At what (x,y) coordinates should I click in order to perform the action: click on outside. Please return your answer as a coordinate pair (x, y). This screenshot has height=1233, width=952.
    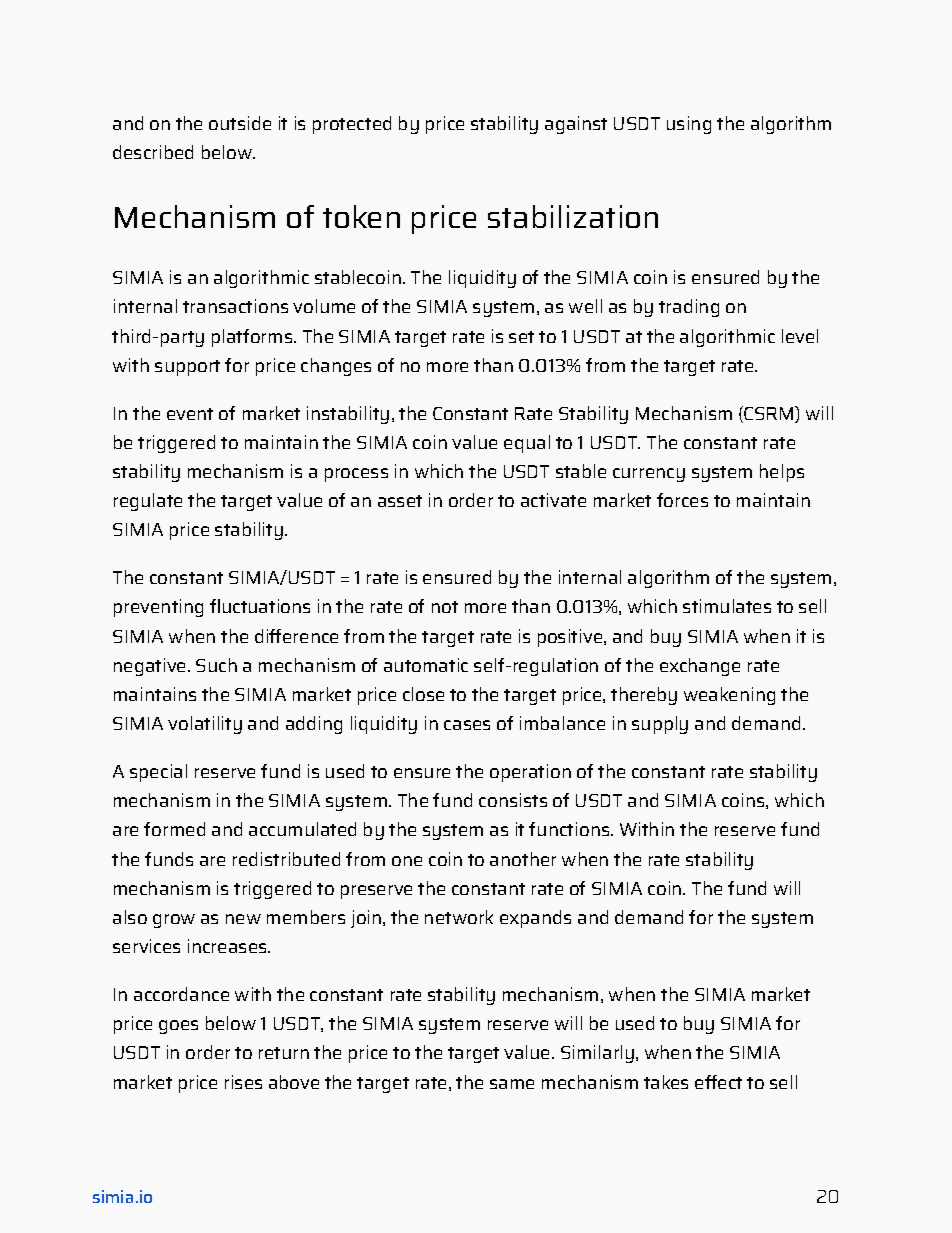
    Looking at the image, I should click on (240, 123).
